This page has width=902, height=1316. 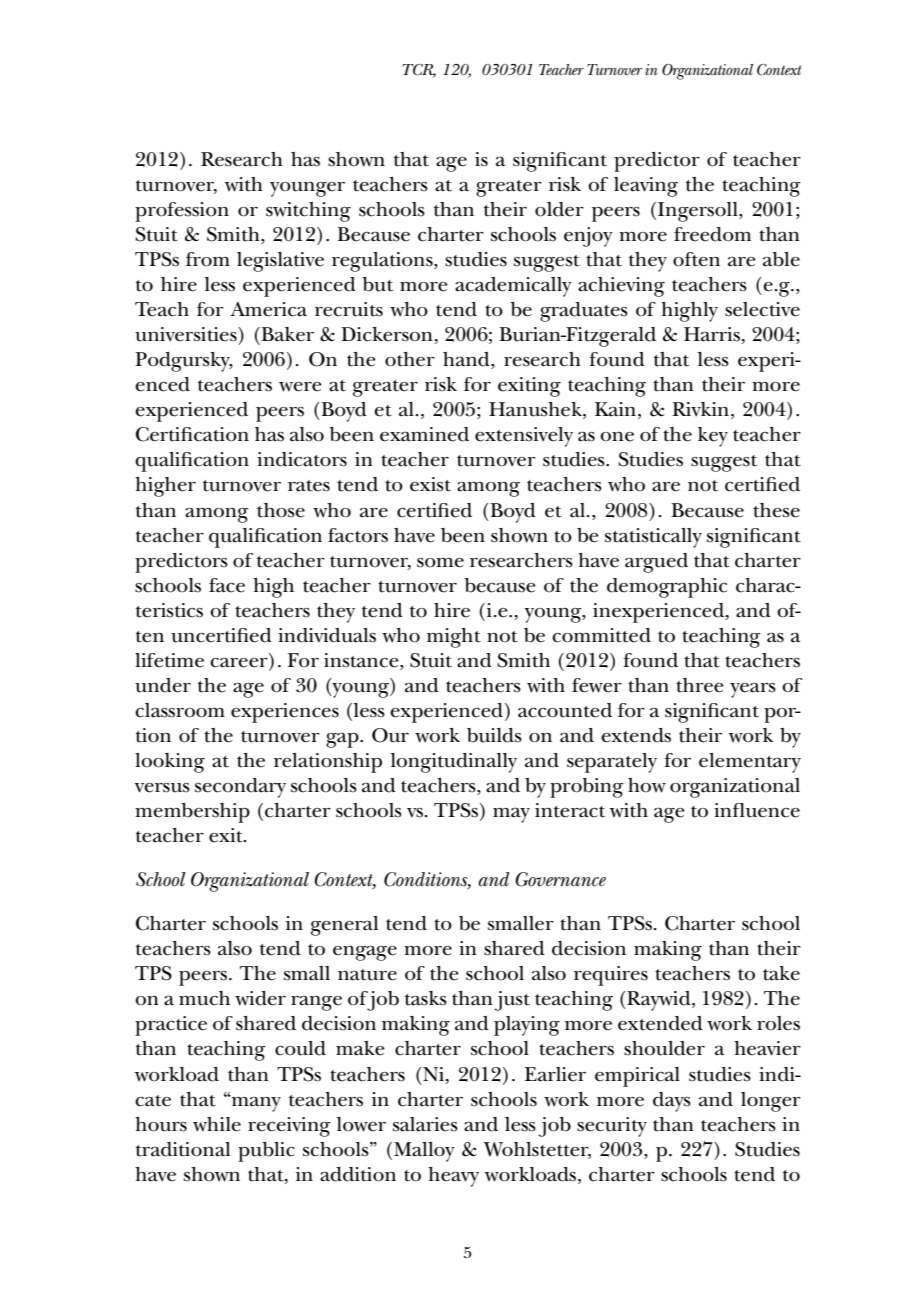 What do you see at coordinates (454, 638) in the page?
I see `might` at bounding box center [454, 638].
